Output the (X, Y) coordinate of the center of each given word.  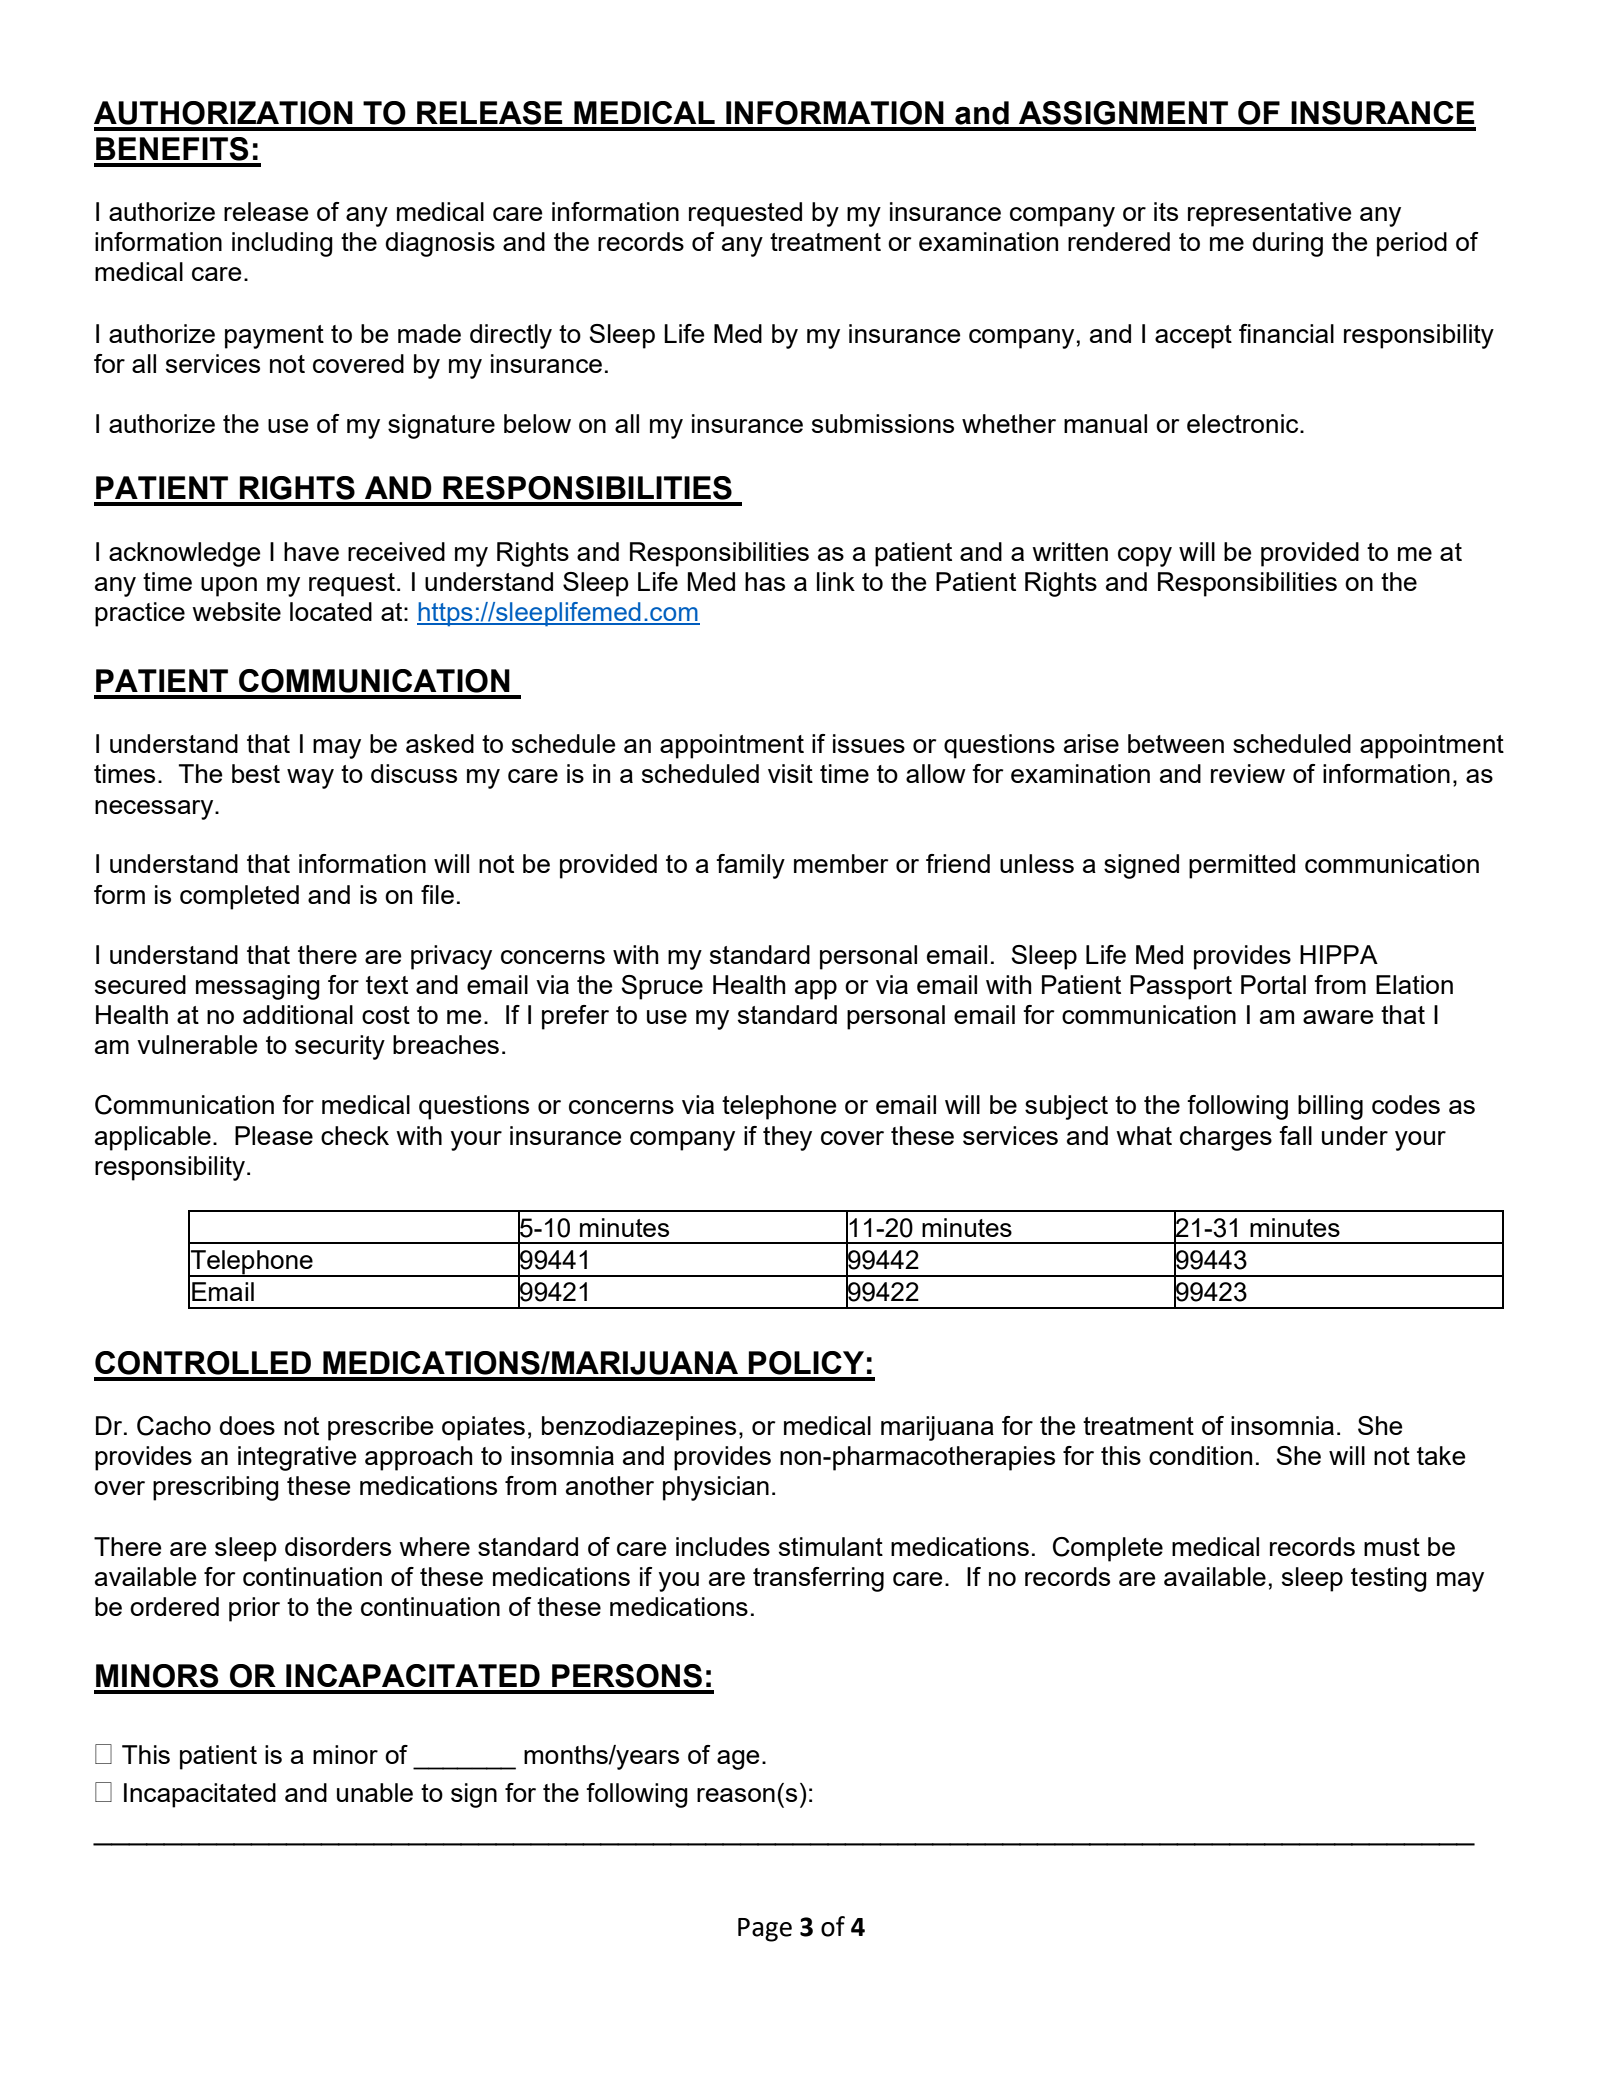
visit (790, 773)
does (247, 1425)
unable (375, 1792)
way (310, 779)
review (1248, 773)
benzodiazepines (639, 1428)
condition (1200, 1455)
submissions (883, 423)
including (282, 244)
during (1287, 244)
